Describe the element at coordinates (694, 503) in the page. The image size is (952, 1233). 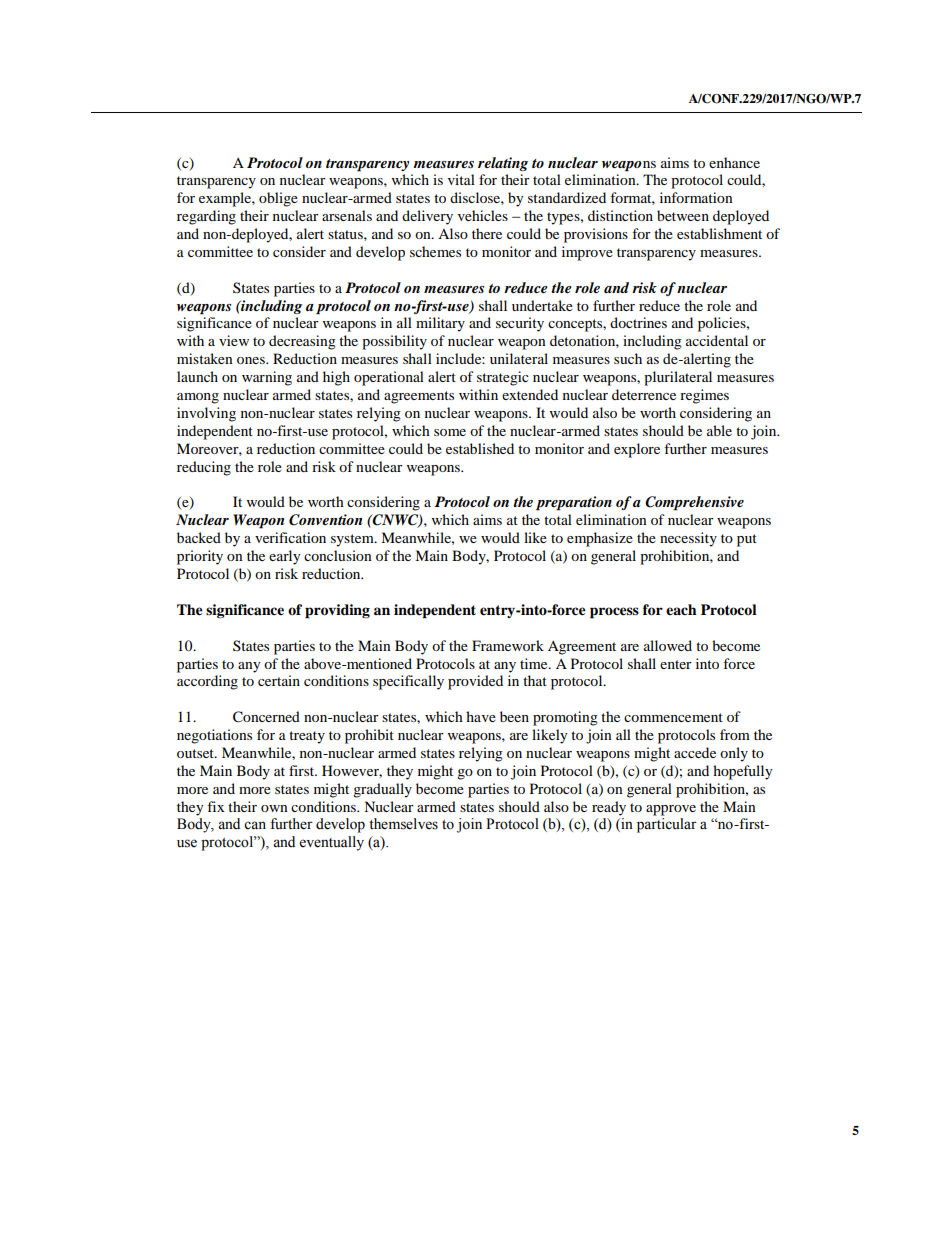
I see `Comprehensive` at that location.
